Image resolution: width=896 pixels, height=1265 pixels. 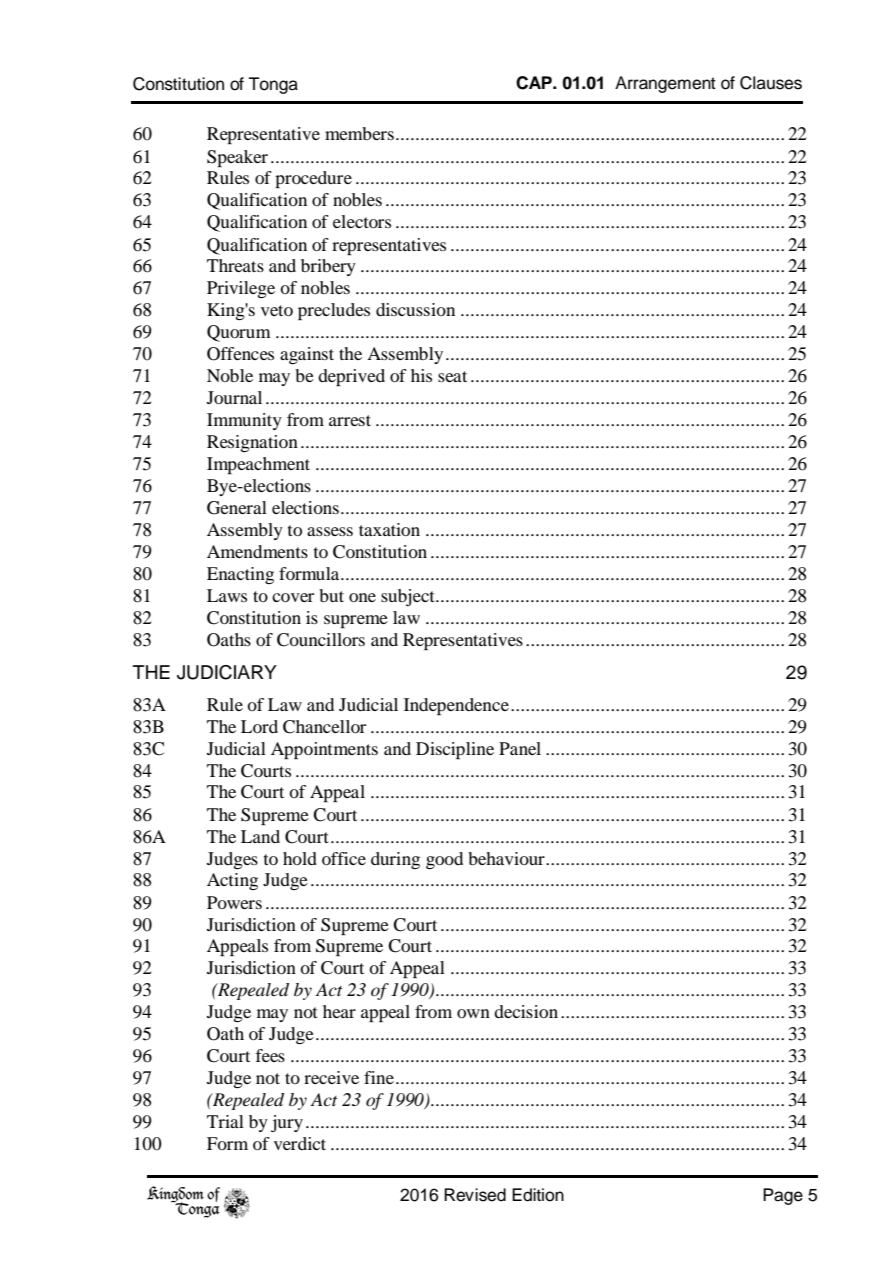 I want to click on verdict, so click(x=300, y=1143).
